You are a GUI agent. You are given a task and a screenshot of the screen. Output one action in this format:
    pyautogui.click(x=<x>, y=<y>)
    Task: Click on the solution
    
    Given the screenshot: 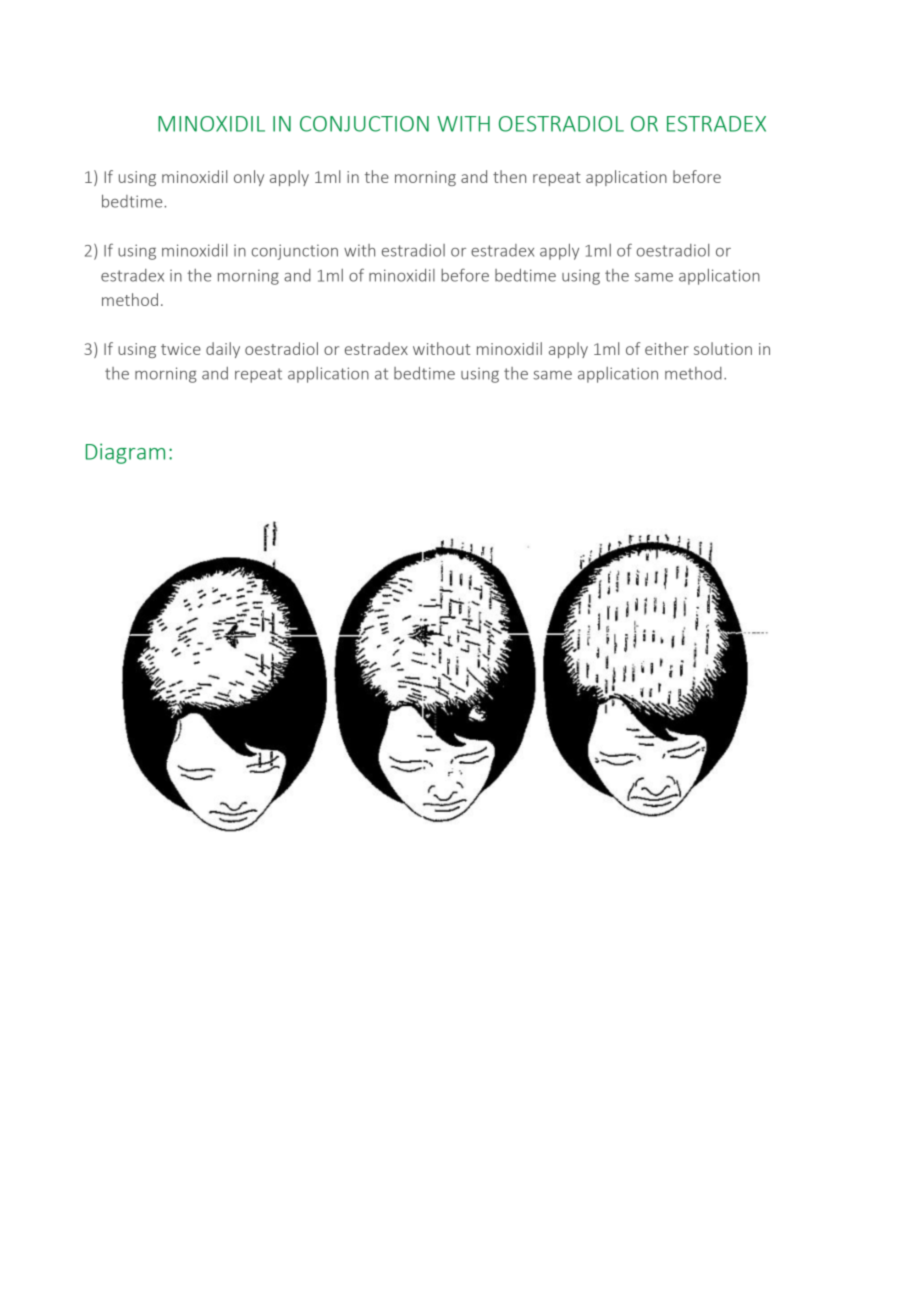 What is the action you would take?
    pyautogui.click(x=723, y=348)
